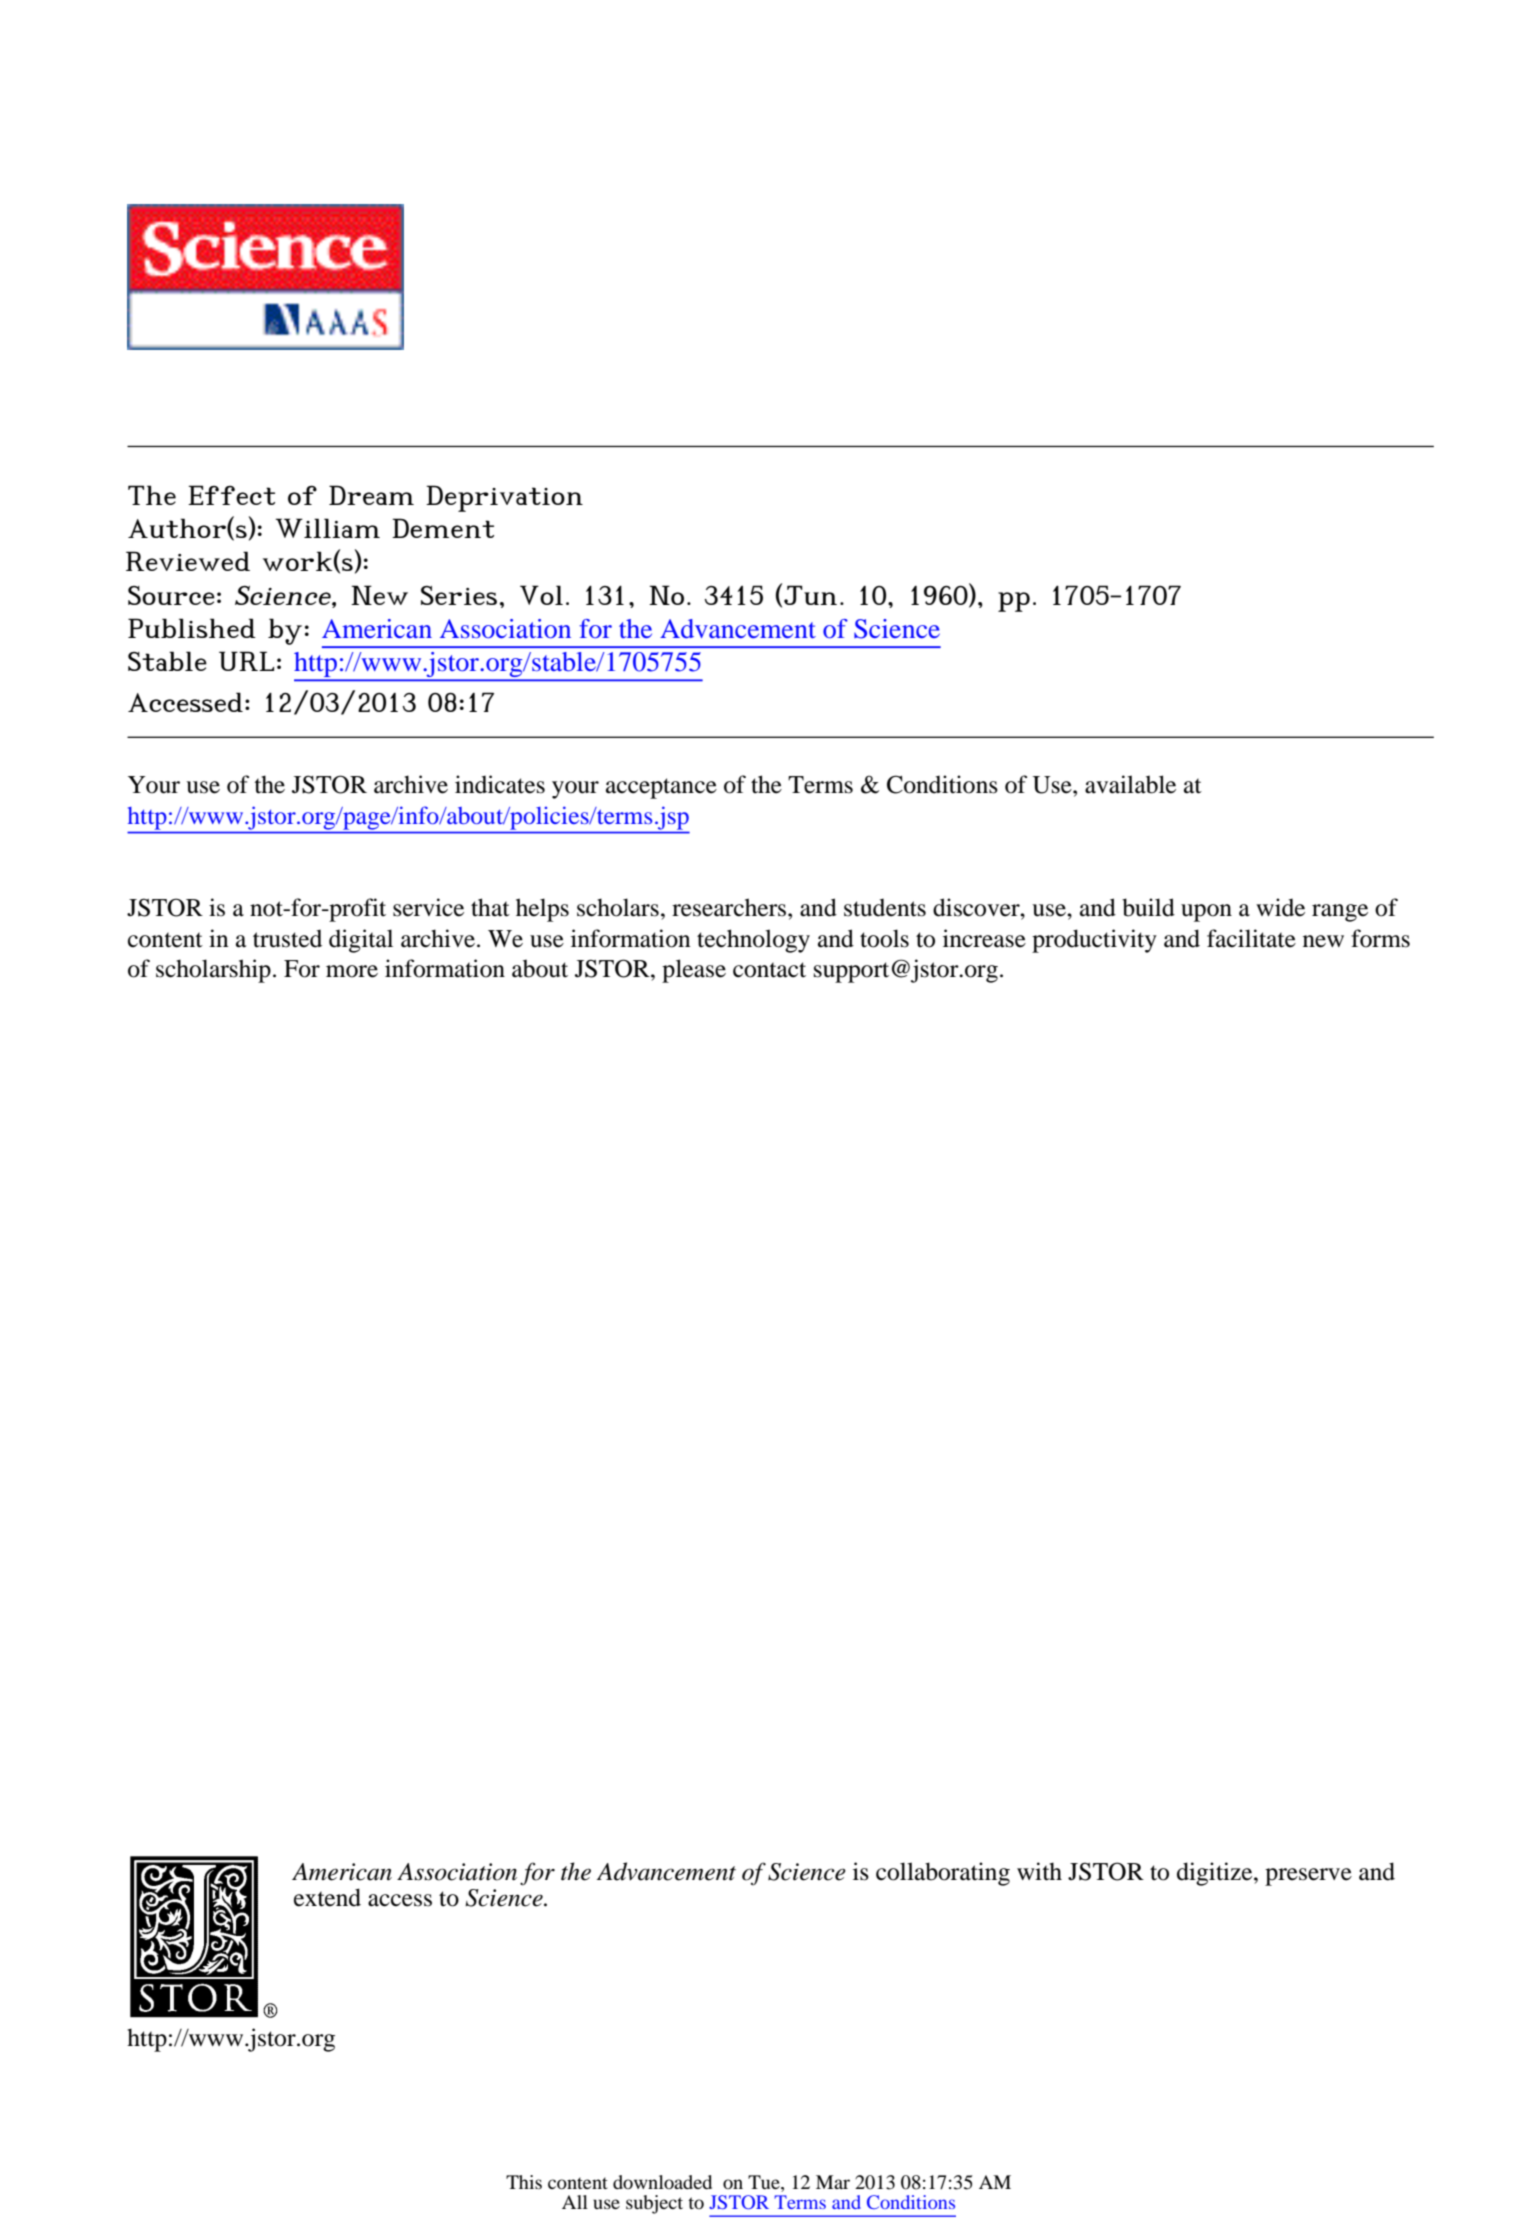  Describe the element at coordinates (1130, 784) in the screenshot. I see `available` at that location.
